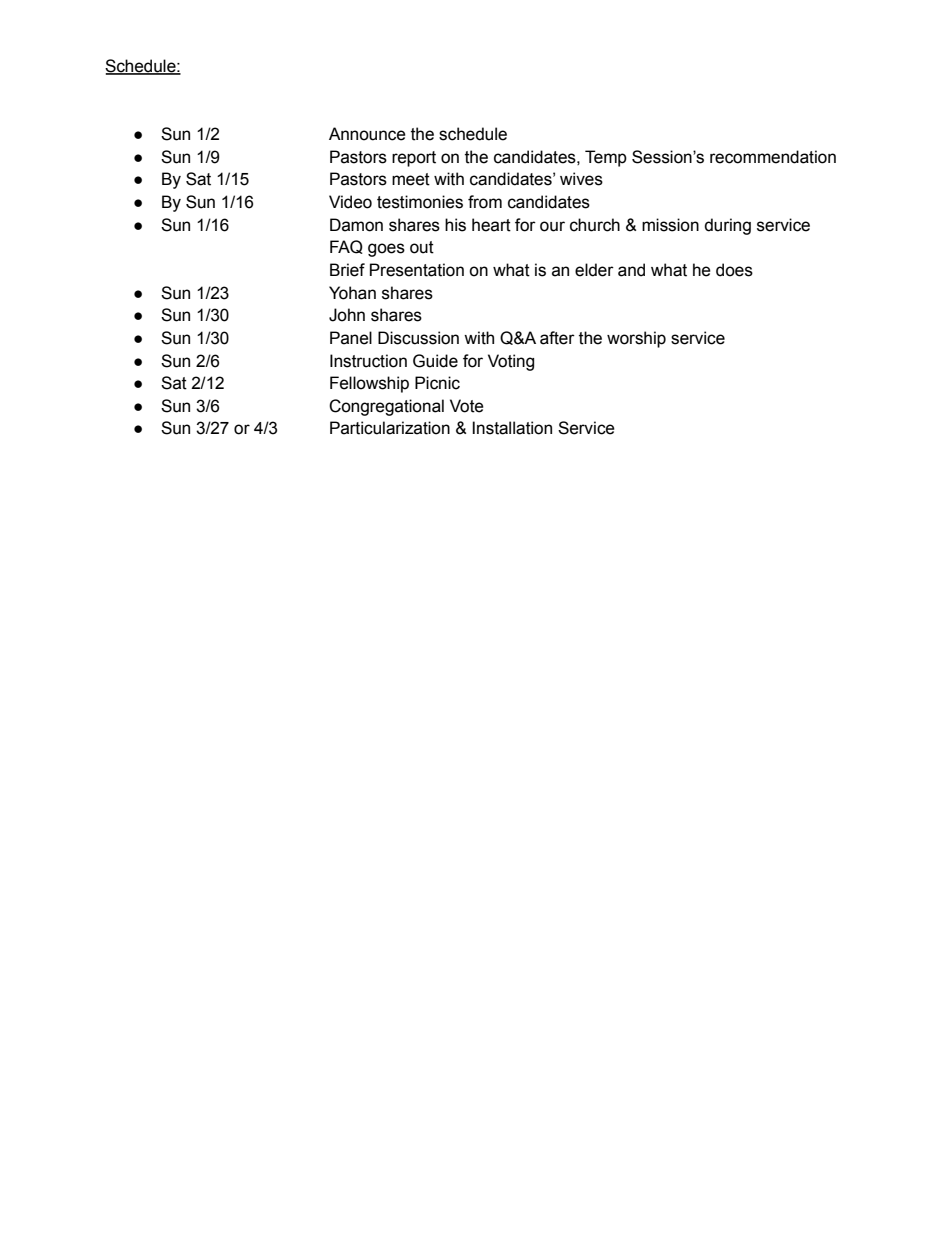 Image resolution: width=952 pixels, height=1233 pixels. What do you see at coordinates (773, 157) in the page?
I see `recommendation` at bounding box center [773, 157].
